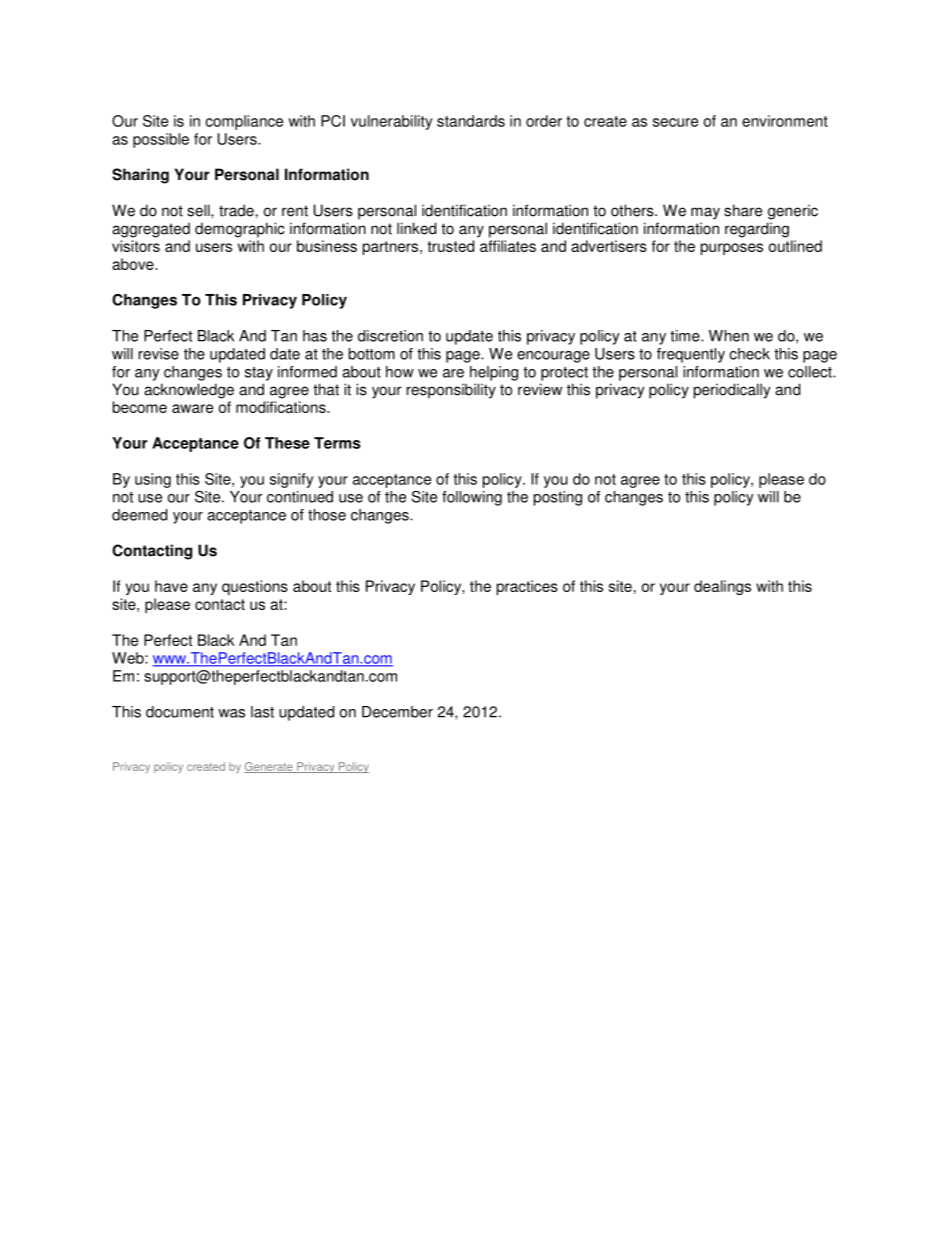  What do you see at coordinates (471, 121) in the screenshot?
I see `standards` at bounding box center [471, 121].
